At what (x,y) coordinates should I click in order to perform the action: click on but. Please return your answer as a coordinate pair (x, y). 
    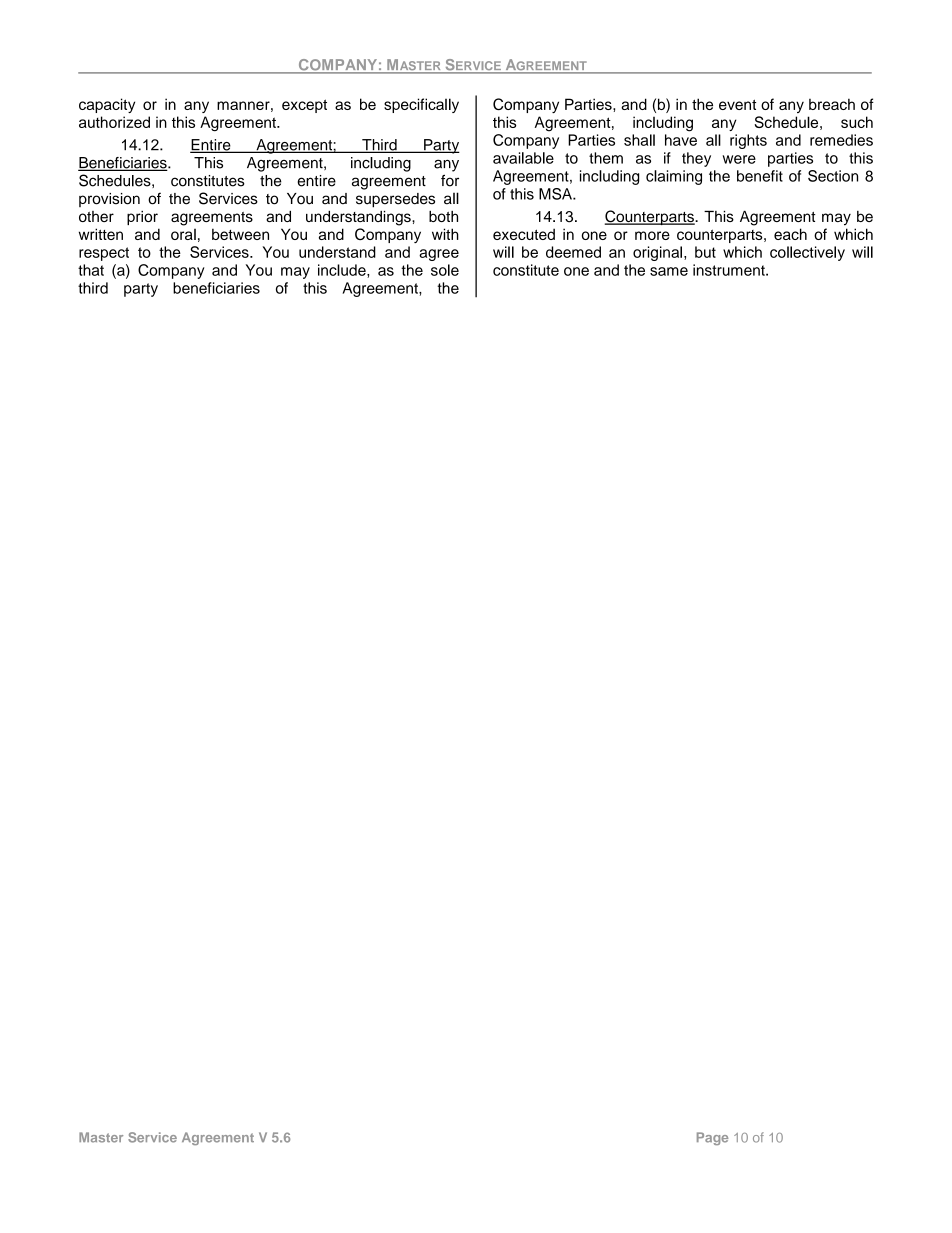
    Looking at the image, I should click on (705, 252).
